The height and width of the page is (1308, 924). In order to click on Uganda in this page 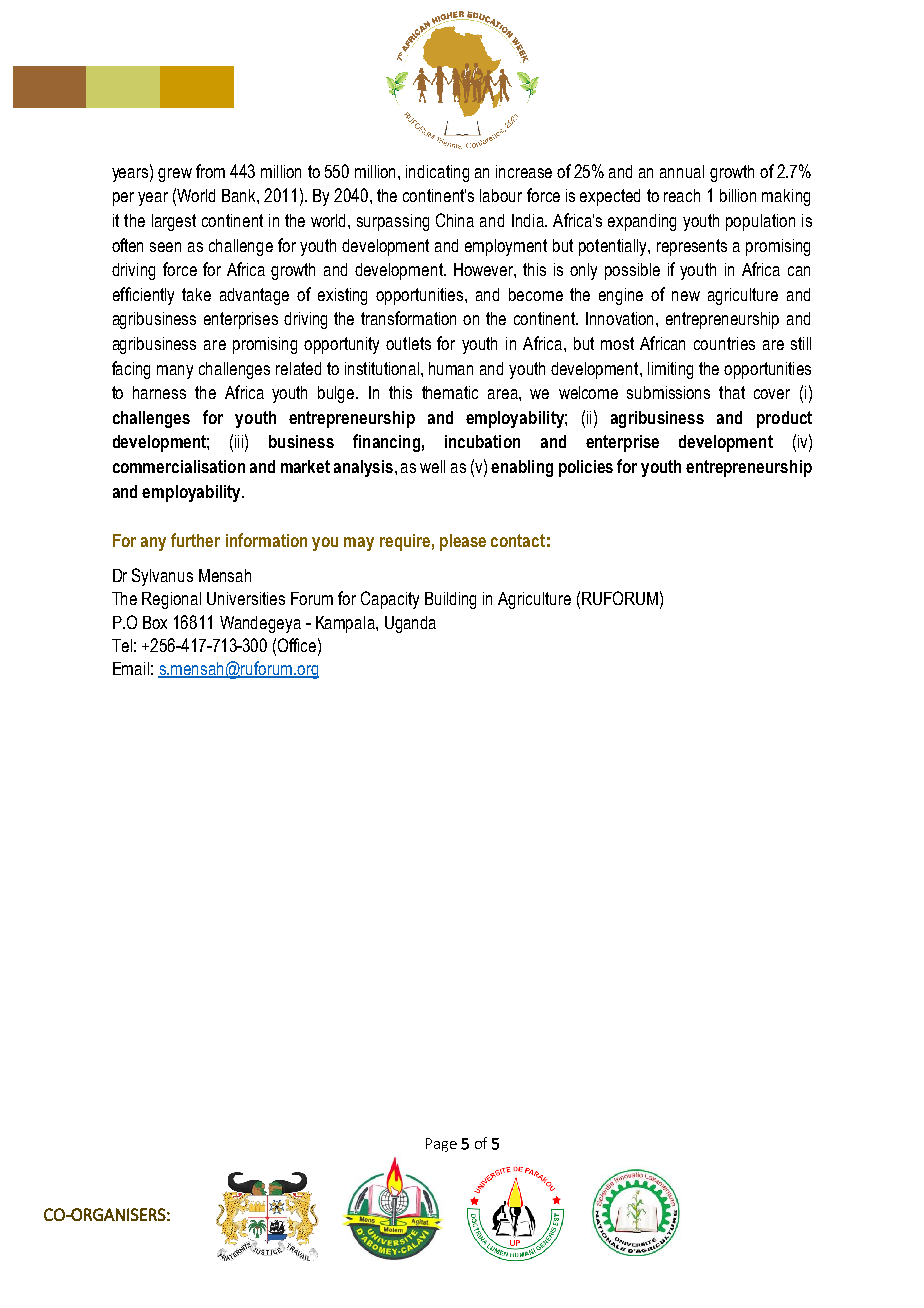, I will do `click(410, 624)`.
